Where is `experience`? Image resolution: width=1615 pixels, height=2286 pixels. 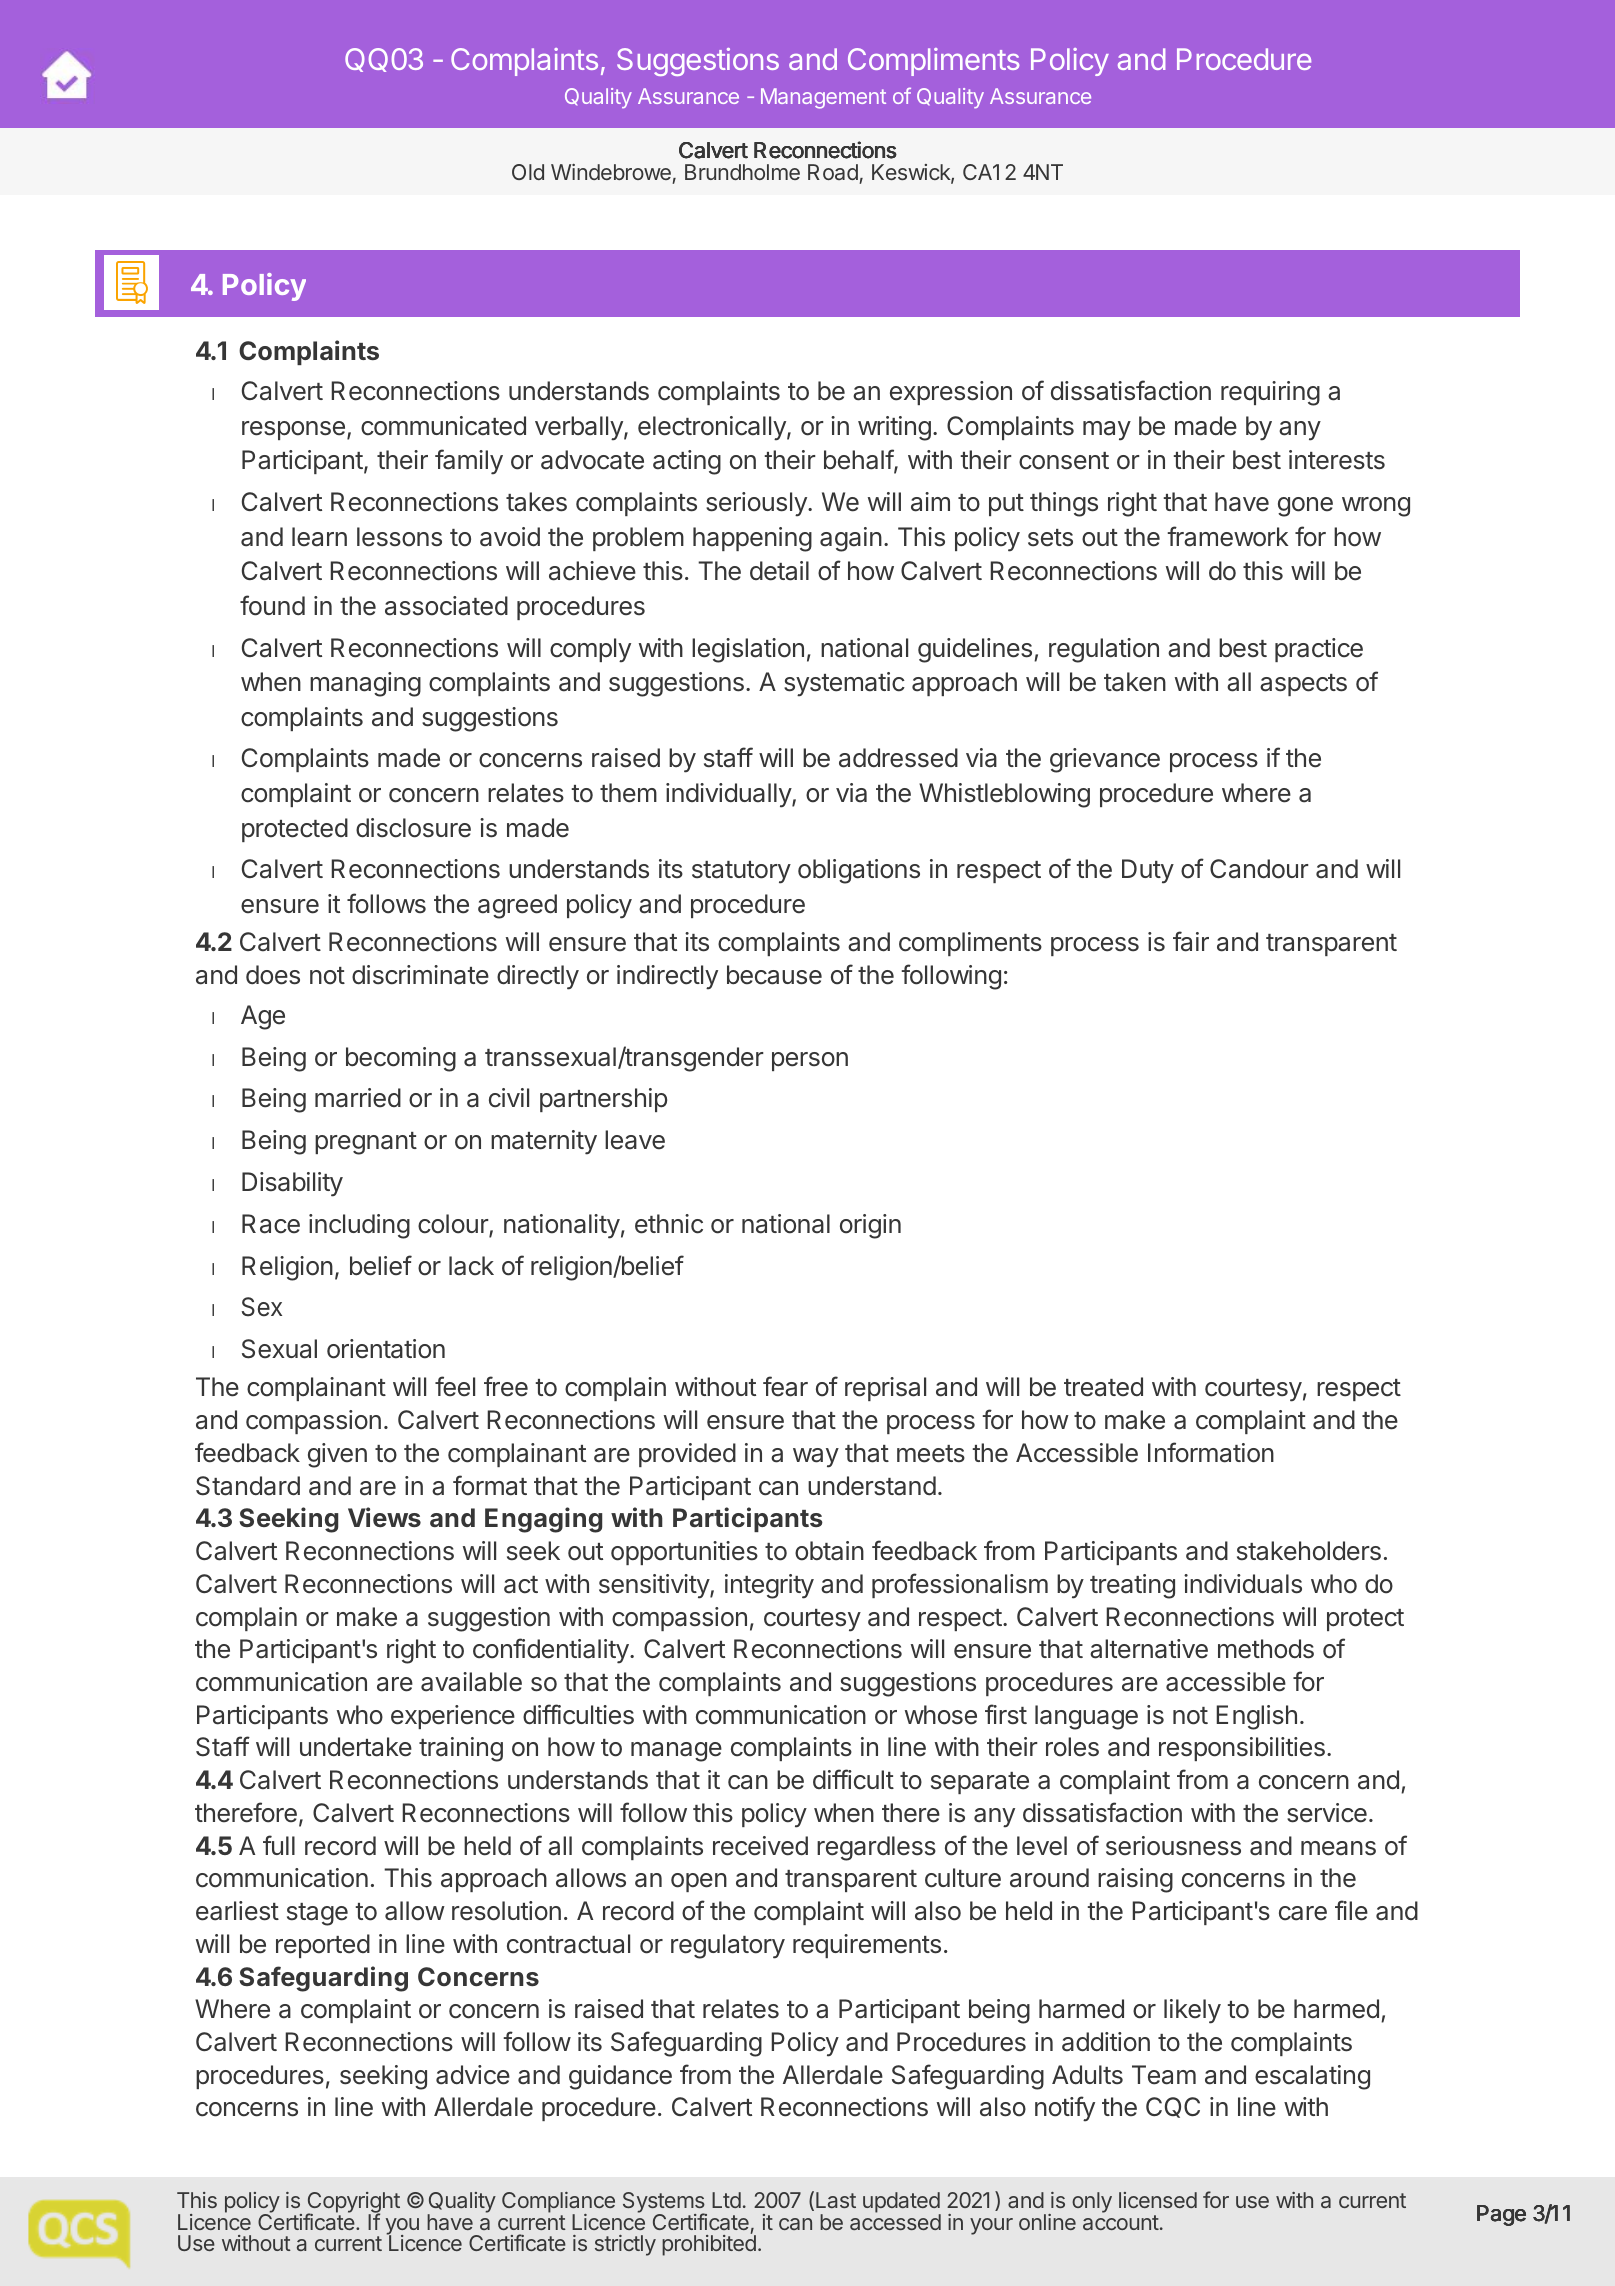 experience is located at coordinates (453, 1717).
